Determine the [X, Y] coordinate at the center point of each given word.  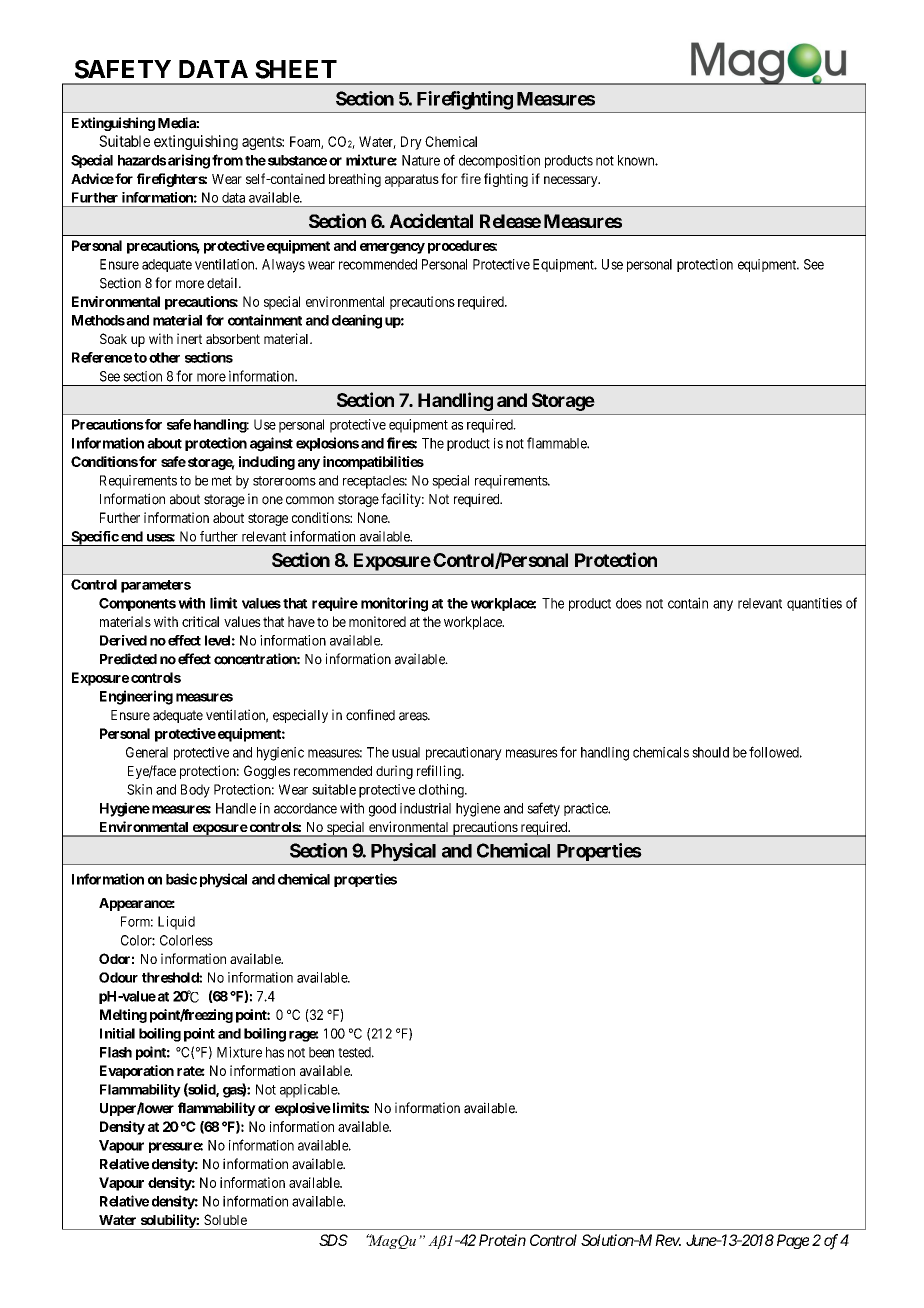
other [164, 357]
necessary [572, 181]
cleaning [357, 321]
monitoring [394, 604]
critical [200, 621]
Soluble [225, 1219]
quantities [814, 604]
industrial [425, 808]
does [629, 603]
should [710, 752]
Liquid [176, 923]
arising [189, 161]
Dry [411, 143]
